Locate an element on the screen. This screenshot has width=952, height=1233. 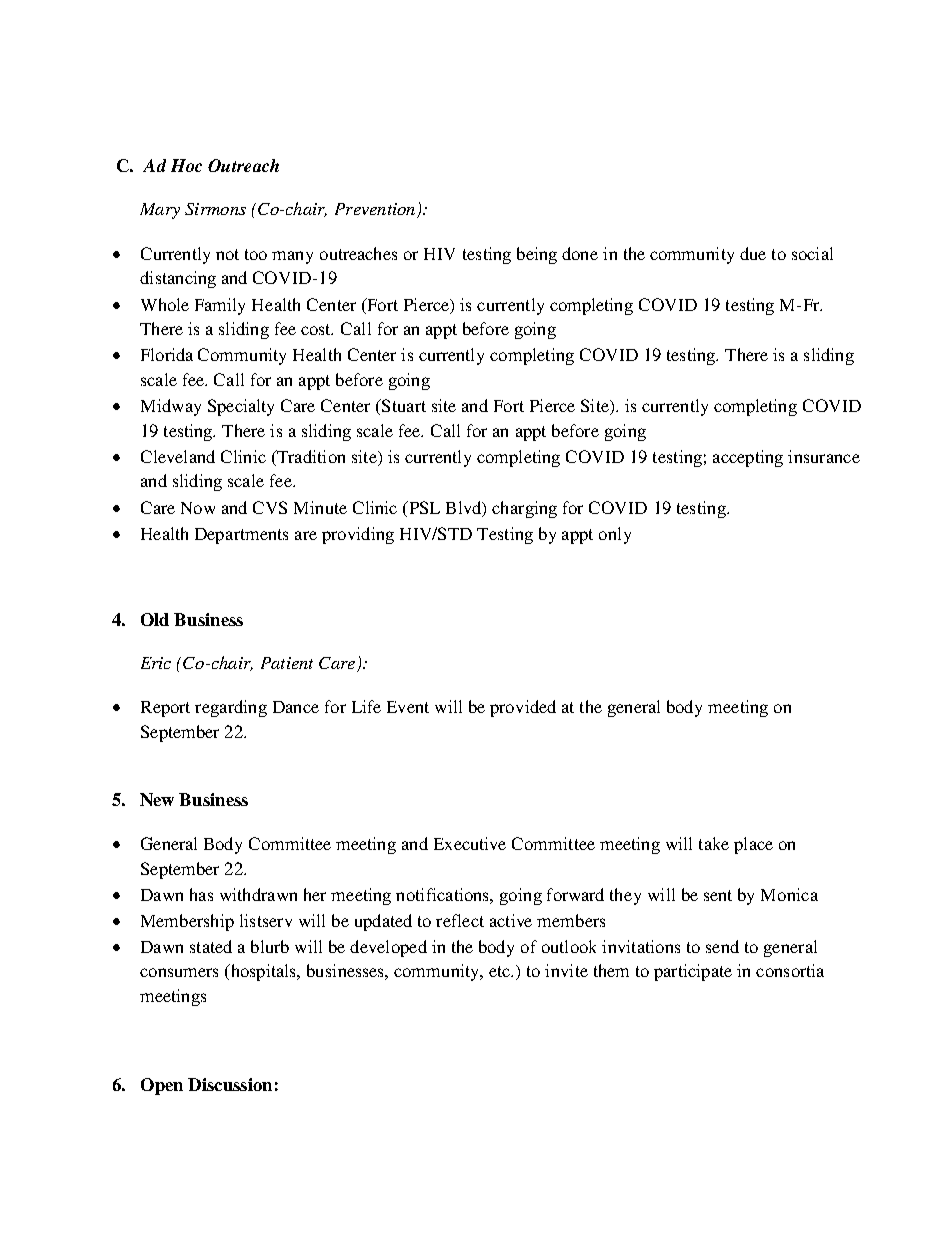
etc is located at coordinates (500, 971).
